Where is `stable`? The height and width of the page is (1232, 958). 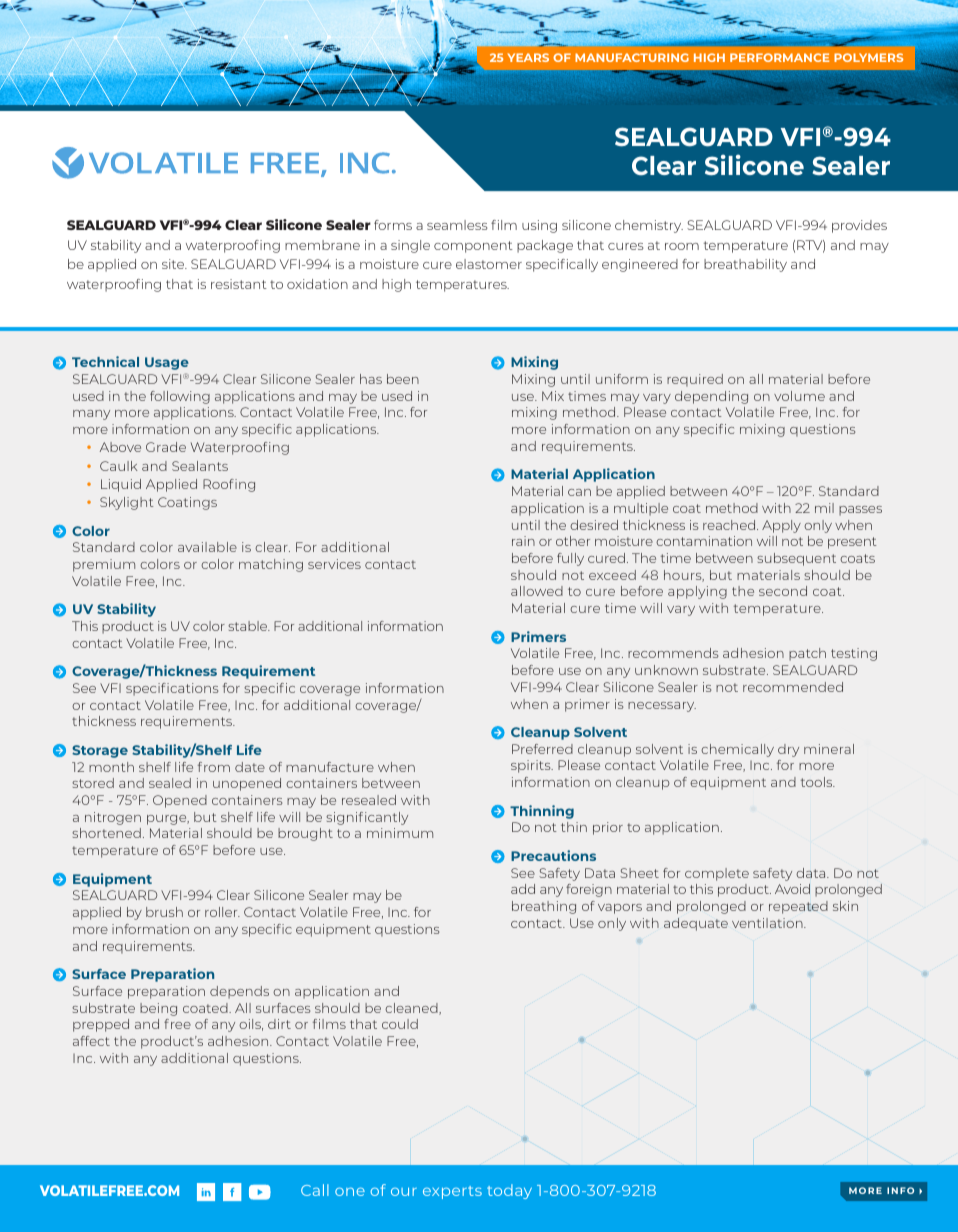
stable is located at coordinates (249, 626).
